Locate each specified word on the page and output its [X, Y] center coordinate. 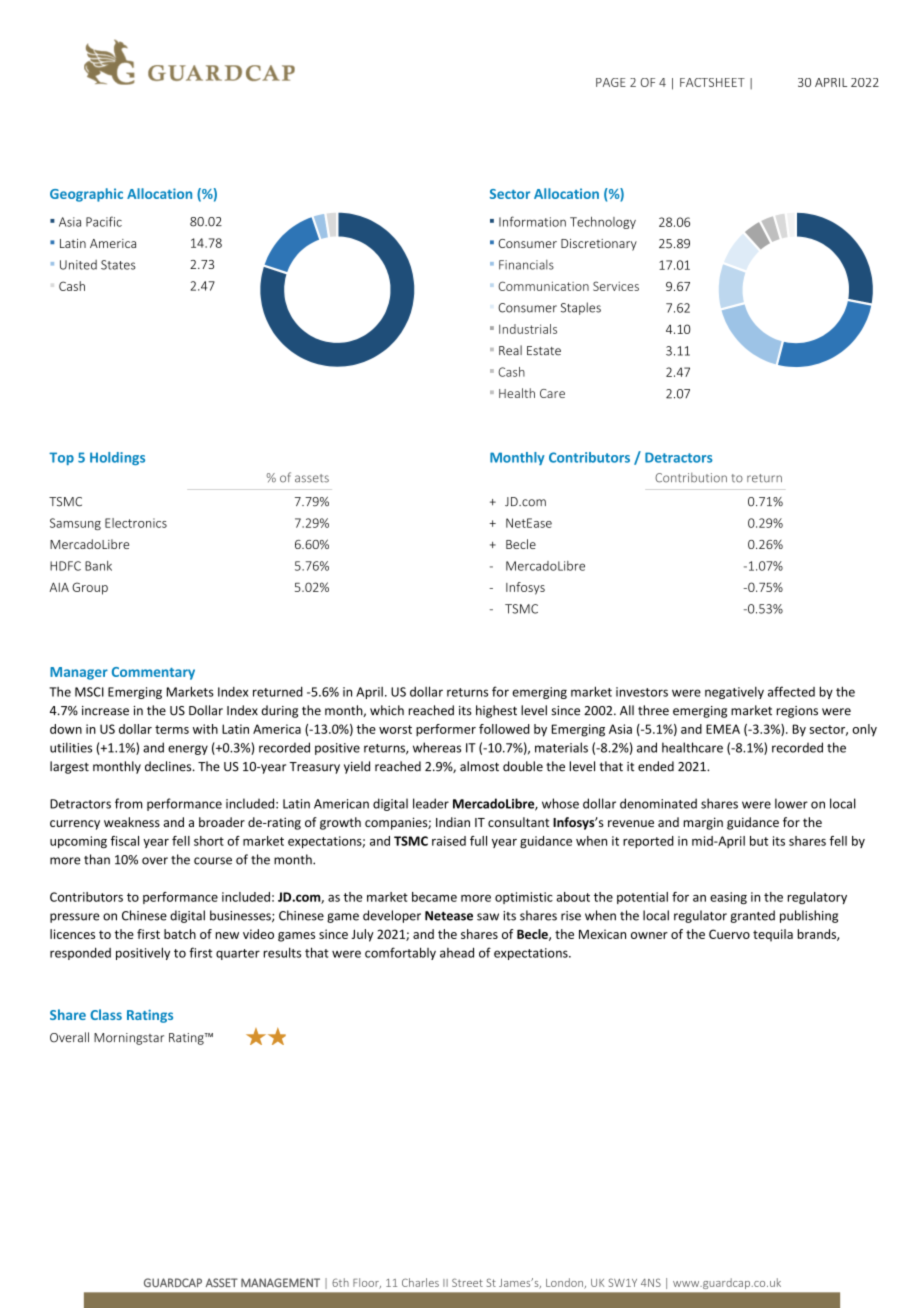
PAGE [611, 82]
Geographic [86, 195]
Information [532, 221]
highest [496, 711]
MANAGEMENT [280, 1282]
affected [791, 691]
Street [467, 1282]
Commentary [153, 673]
